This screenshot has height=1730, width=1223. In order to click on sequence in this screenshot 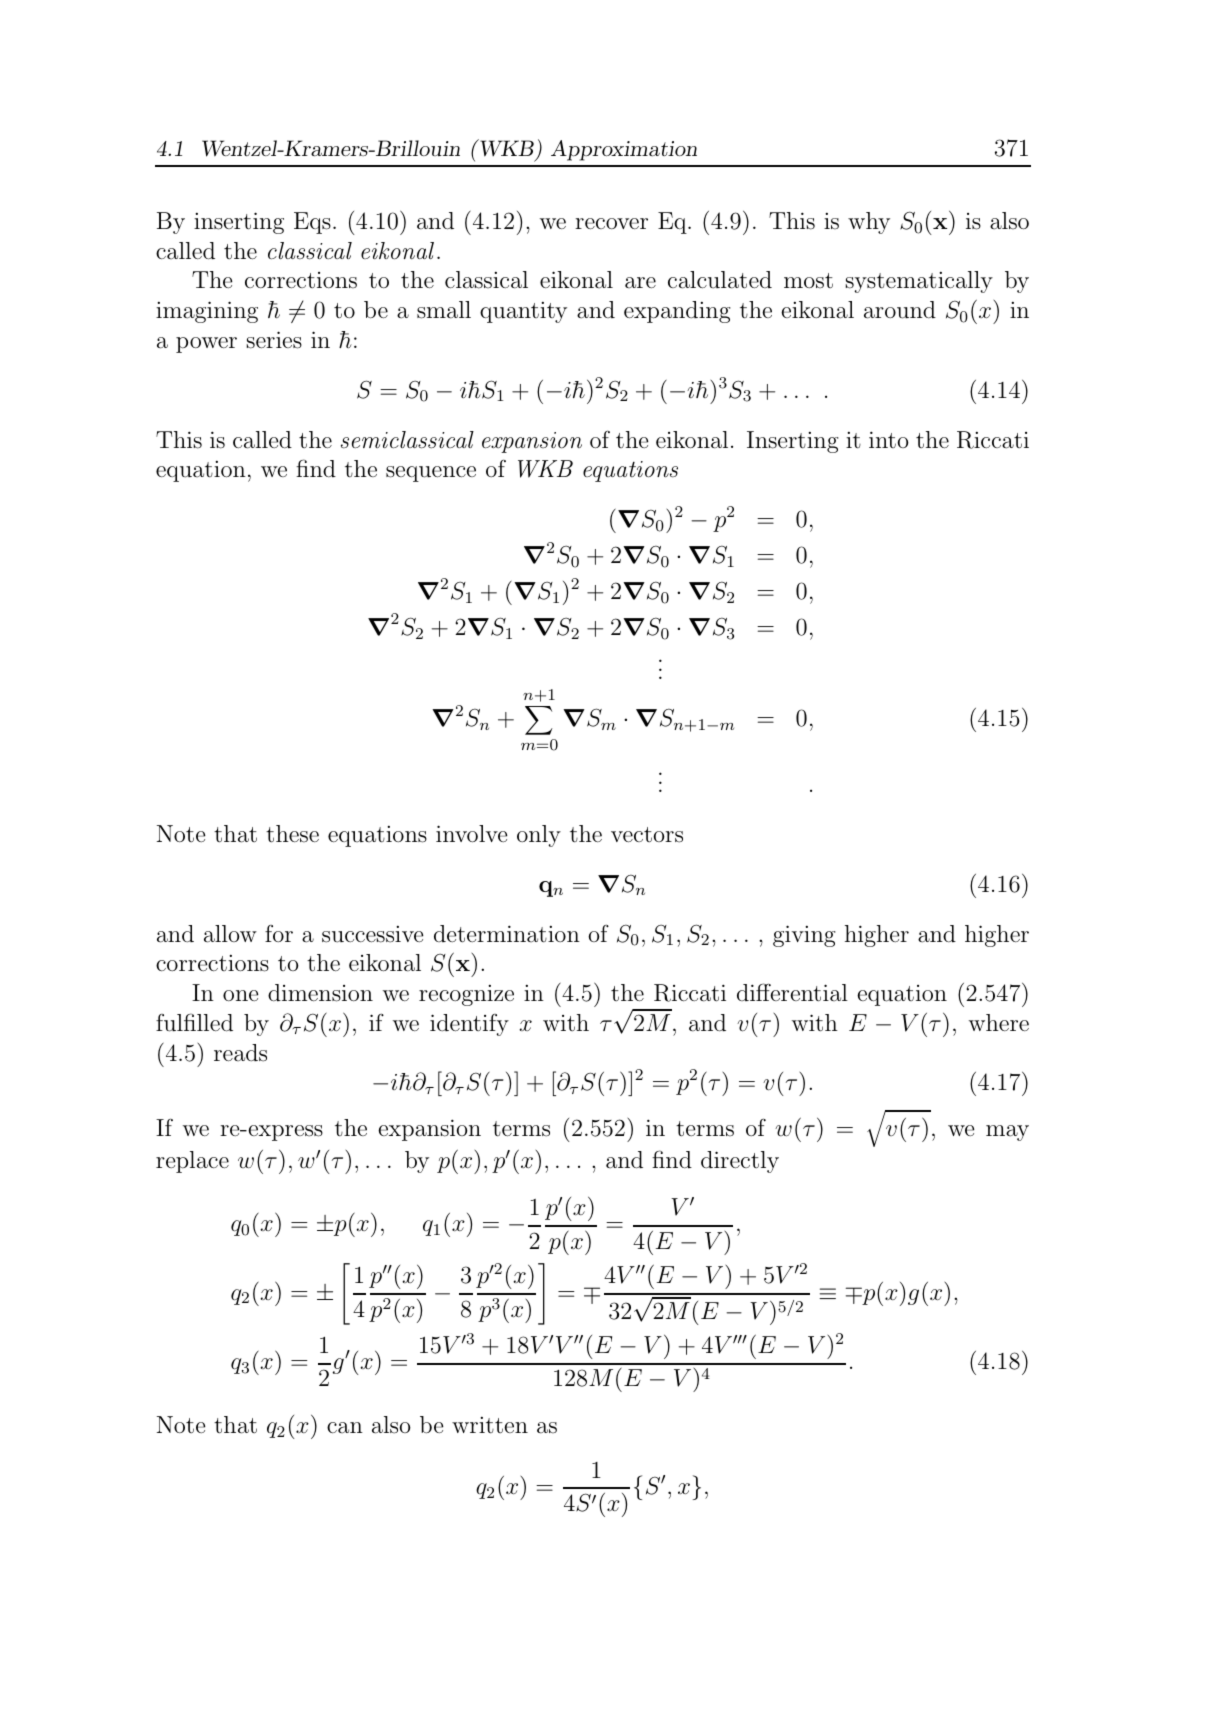, I will do `click(431, 474)`.
